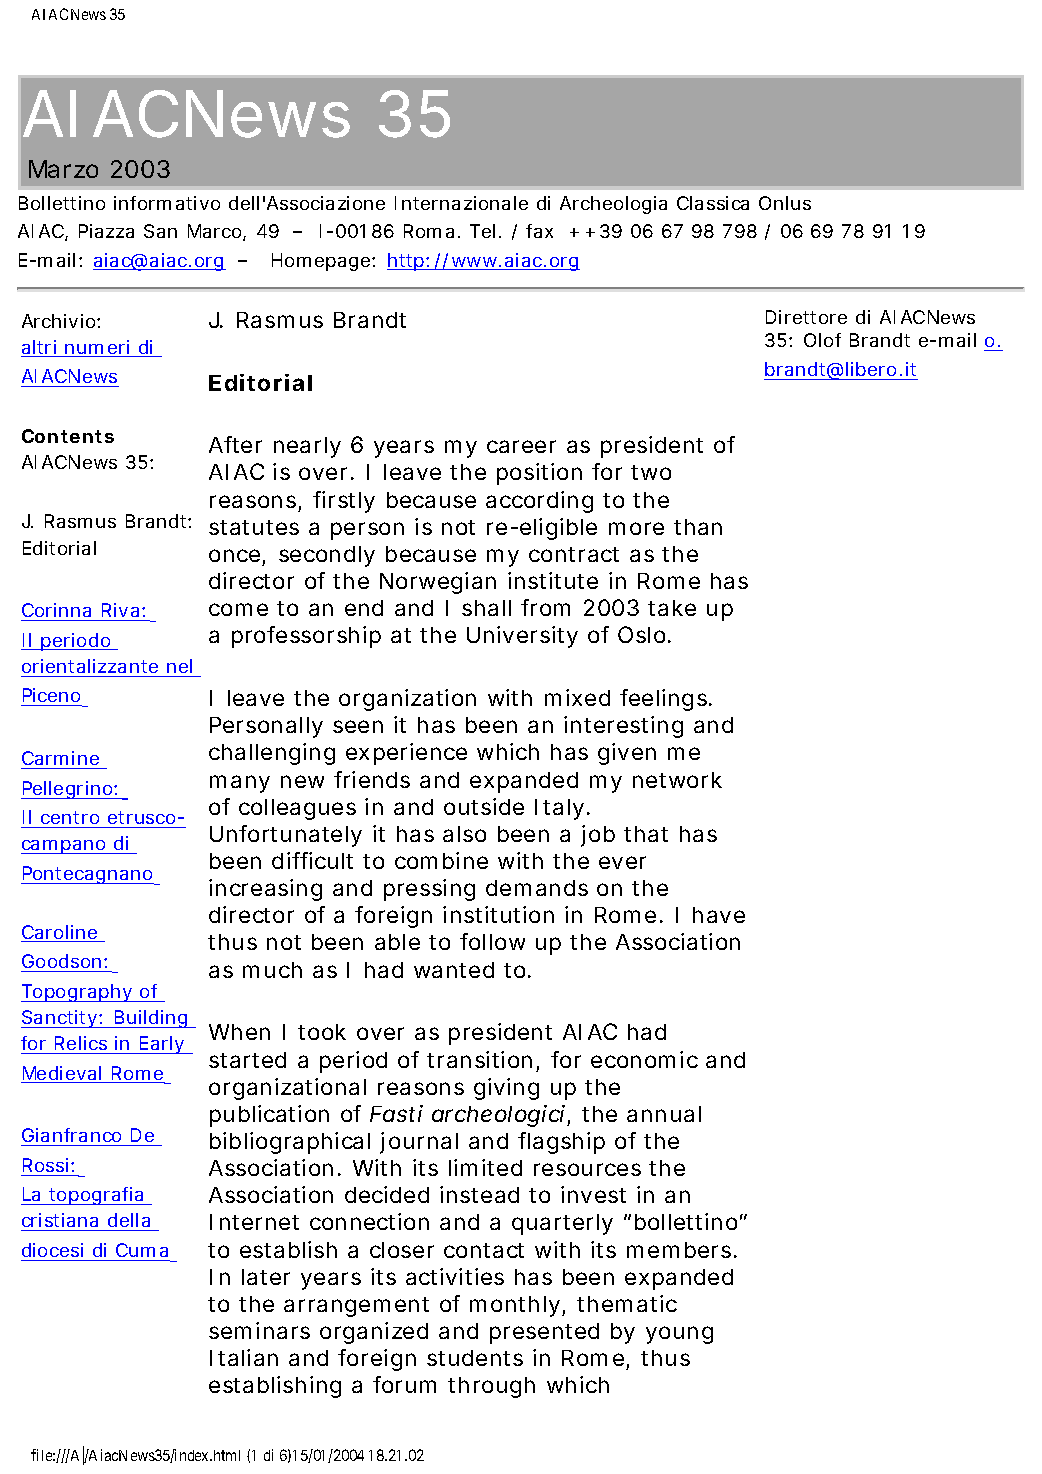 The height and width of the image is (1474, 1042). What do you see at coordinates (63, 1074) in the image?
I see `Medieval` at bounding box center [63, 1074].
